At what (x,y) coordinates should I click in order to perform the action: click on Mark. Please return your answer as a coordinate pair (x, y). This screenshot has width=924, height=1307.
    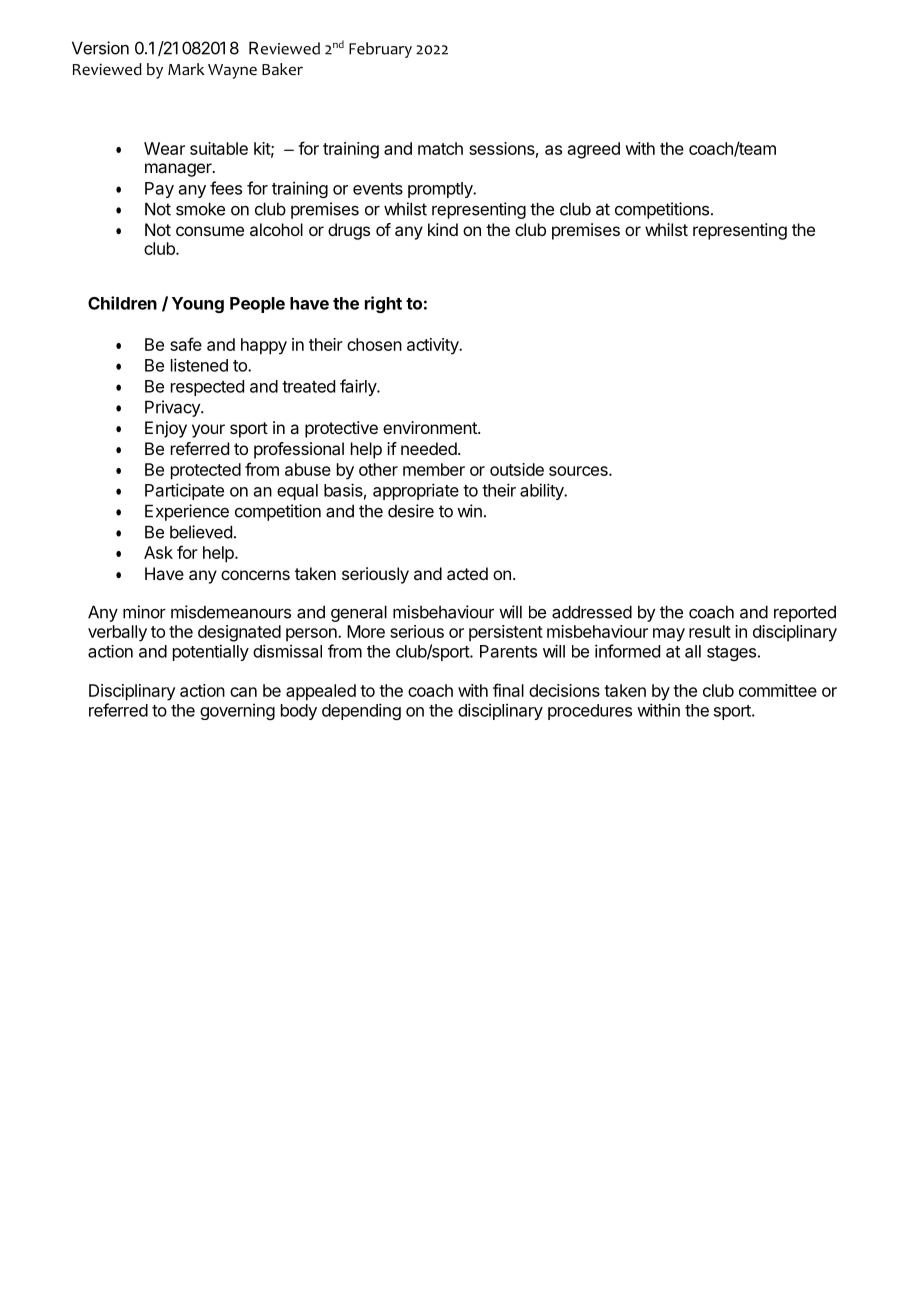
    Looking at the image, I should click on (186, 69).
